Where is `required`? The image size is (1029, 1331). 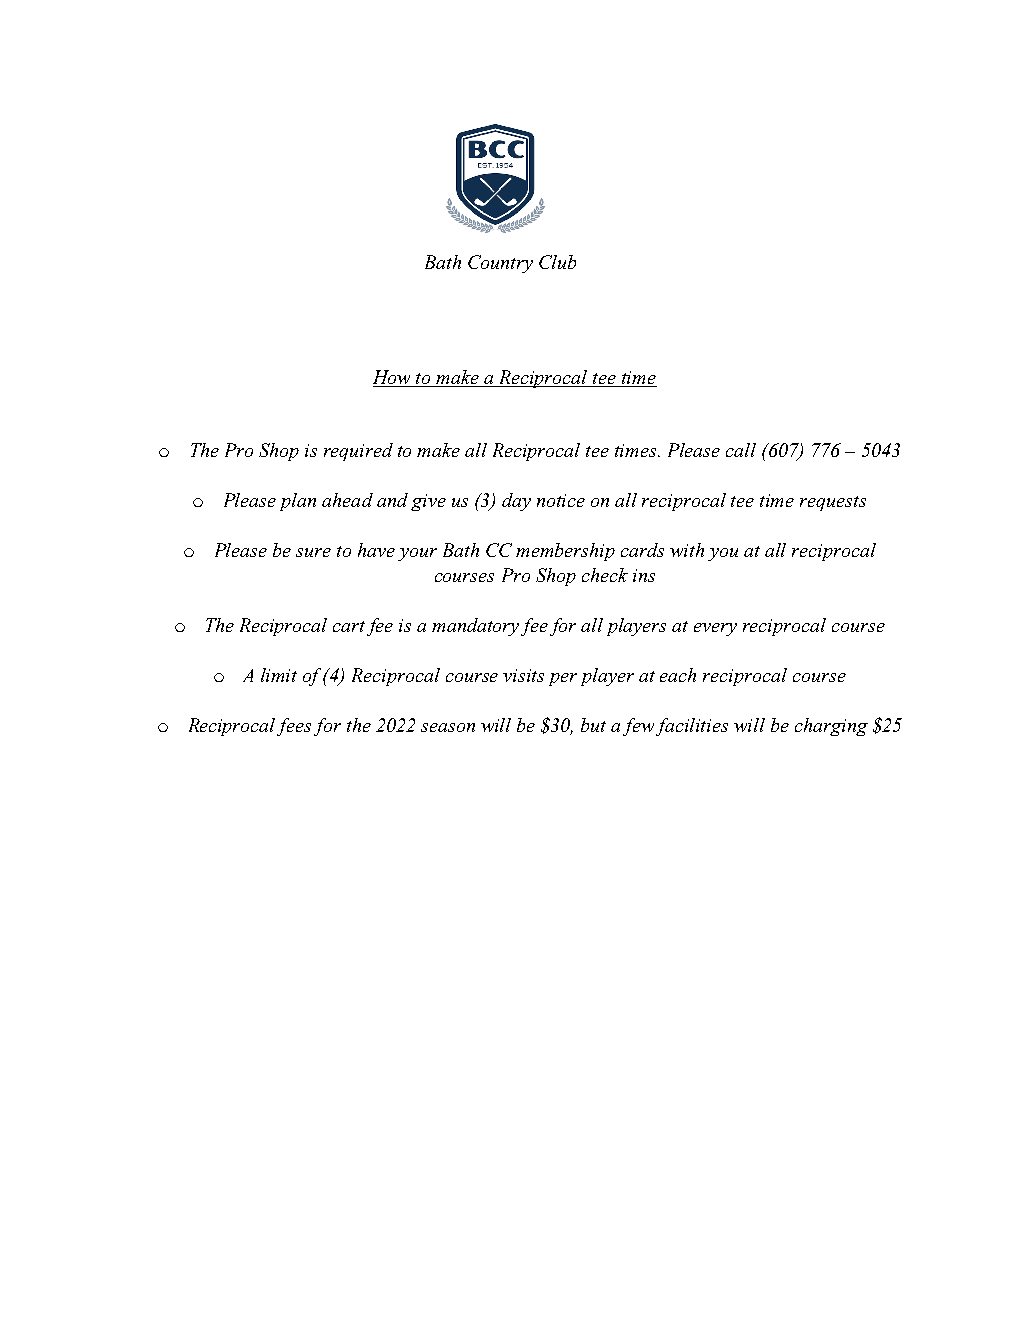
required is located at coordinates (358, 452).
